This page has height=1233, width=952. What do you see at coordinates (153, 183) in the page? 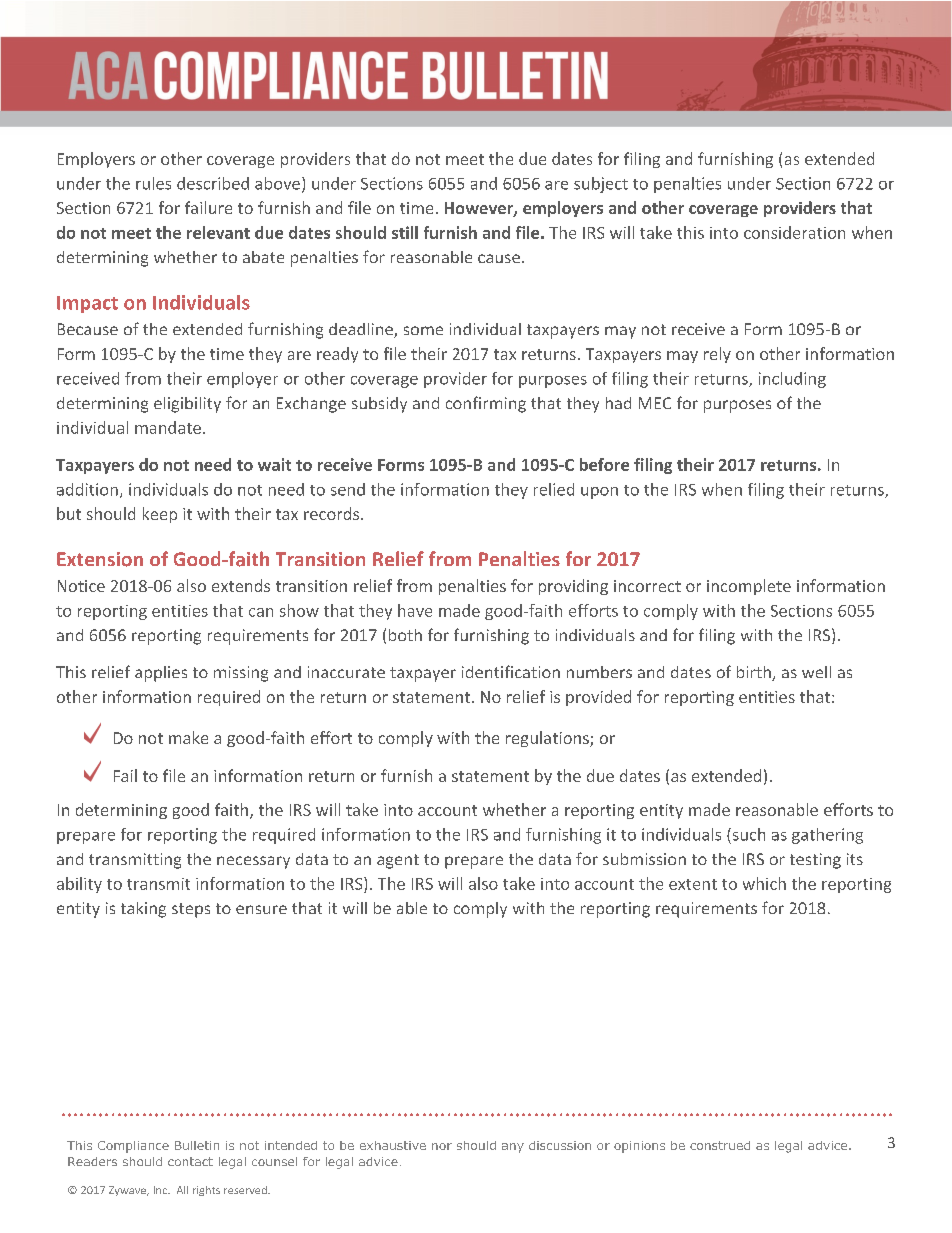
I see `rules` at bounding box center [153, 183].
